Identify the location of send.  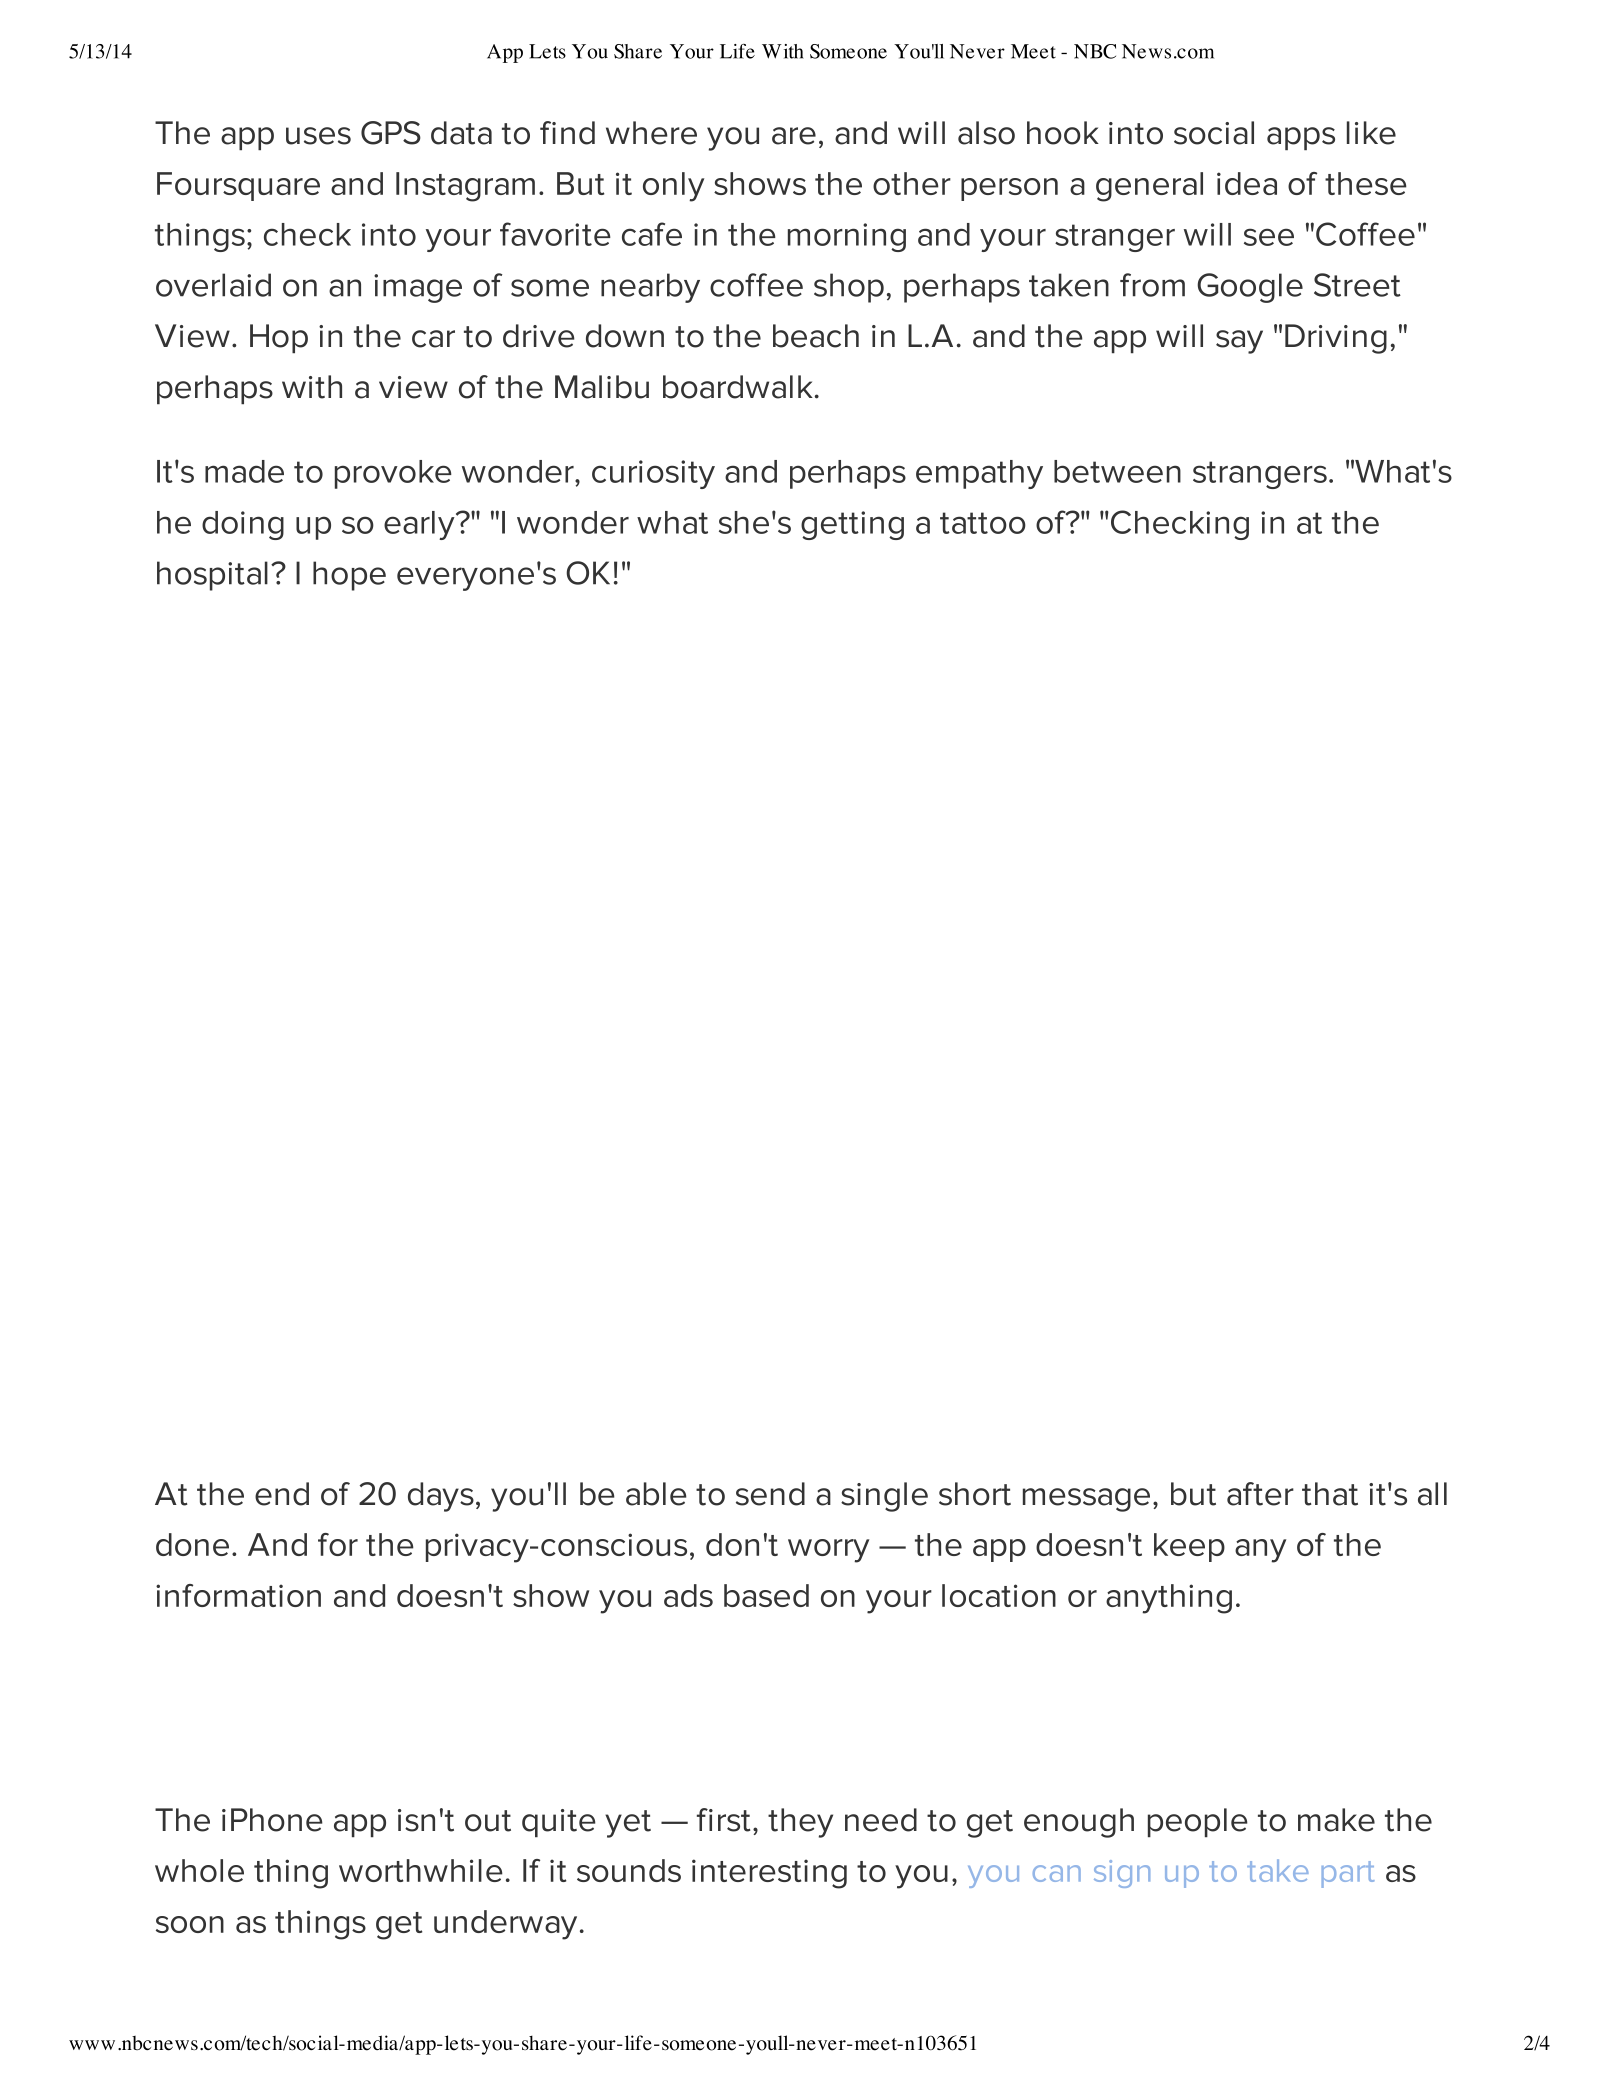
(770, 1494).
